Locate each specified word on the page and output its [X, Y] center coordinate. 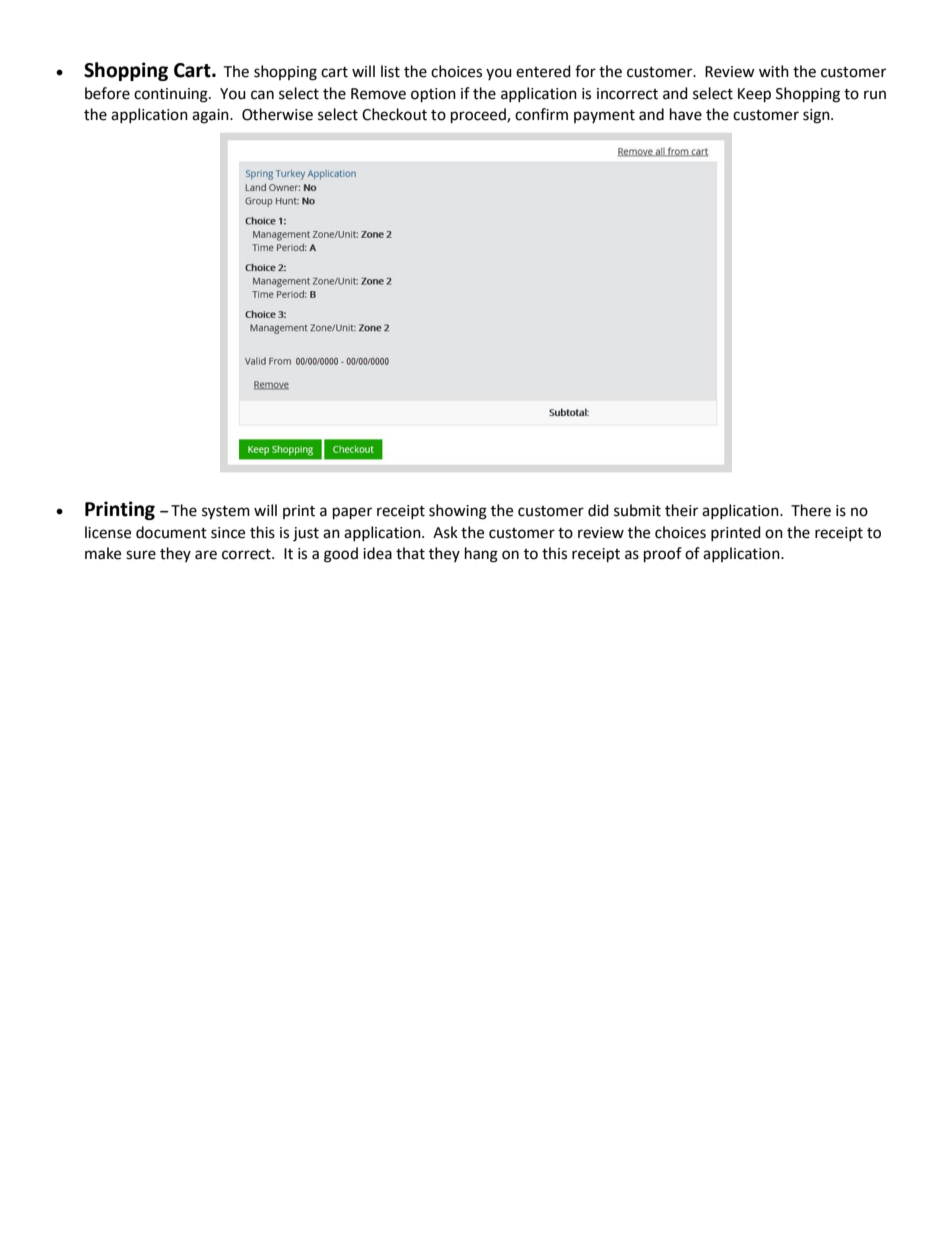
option [433, 95]
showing [458, 512]
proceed [479, 116]
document [171, 532]
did [598, 510]
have [686, 114]
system [226, 513]
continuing [172, 95]
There [811, 510]
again [211, 116]
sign [817, 116]
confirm [541, 114]
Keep [754, 95]
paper [352, 513]
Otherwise [277, 114]
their [681, 510]
